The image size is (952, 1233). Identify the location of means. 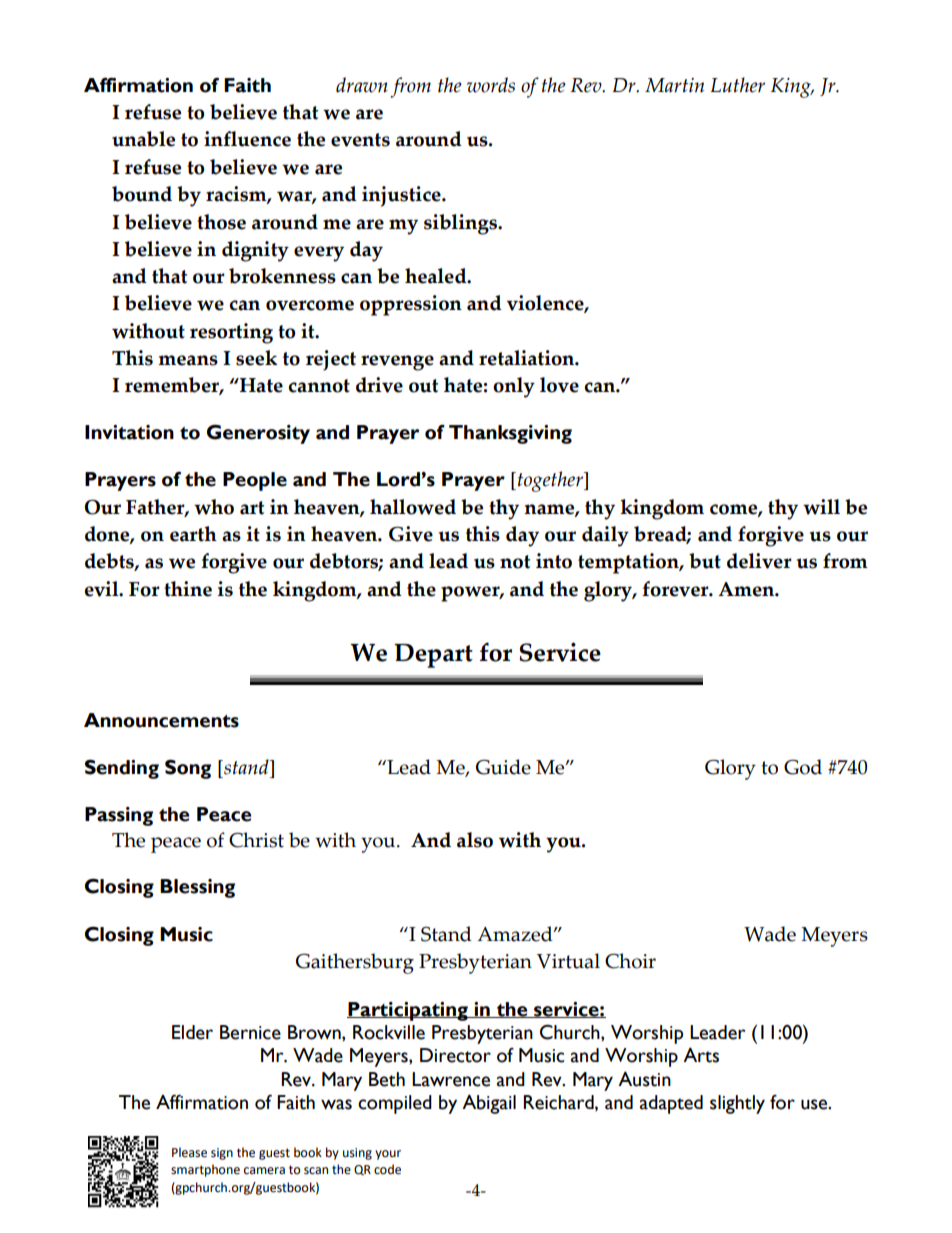
(188, 360).
